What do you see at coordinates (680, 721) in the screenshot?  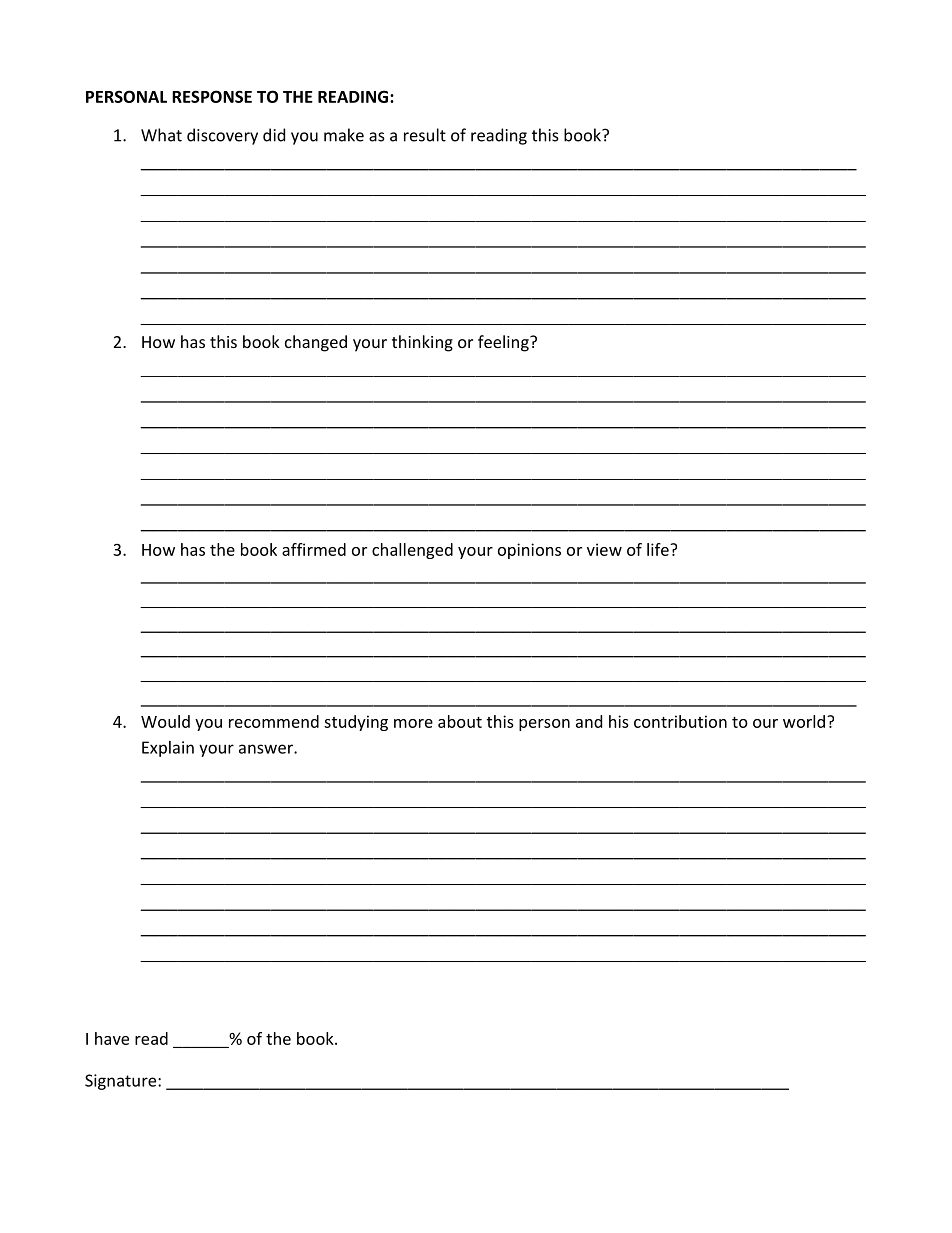 I see `contribution` at bounding box center [680, 721].
